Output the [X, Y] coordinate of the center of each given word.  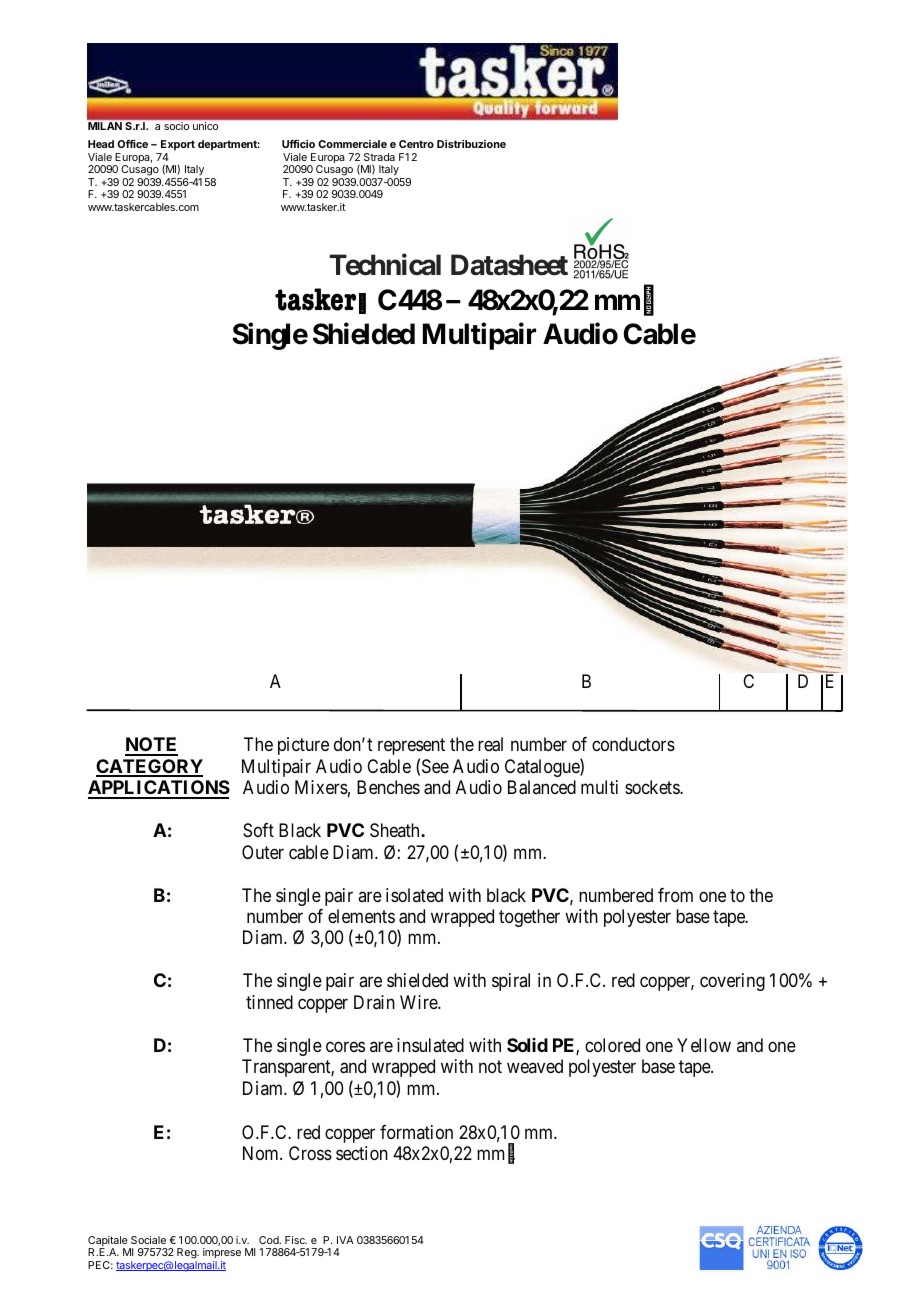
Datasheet [509, 265]
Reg [187, 1253]
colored [612, 1045]
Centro [416, 144]
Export [178, 145]
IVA [345, 1240]
